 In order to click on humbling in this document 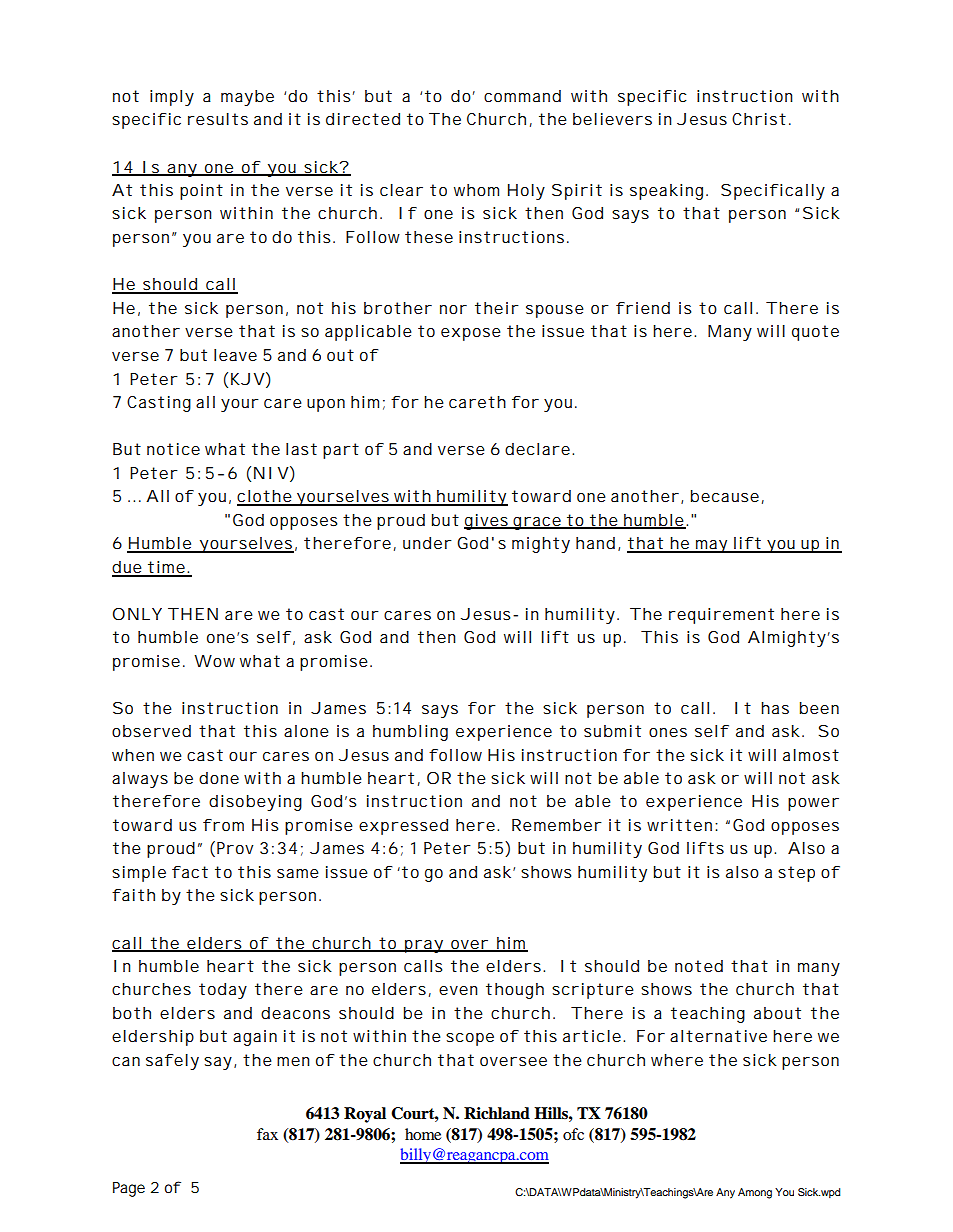, I will do `click(410, 733)`.
